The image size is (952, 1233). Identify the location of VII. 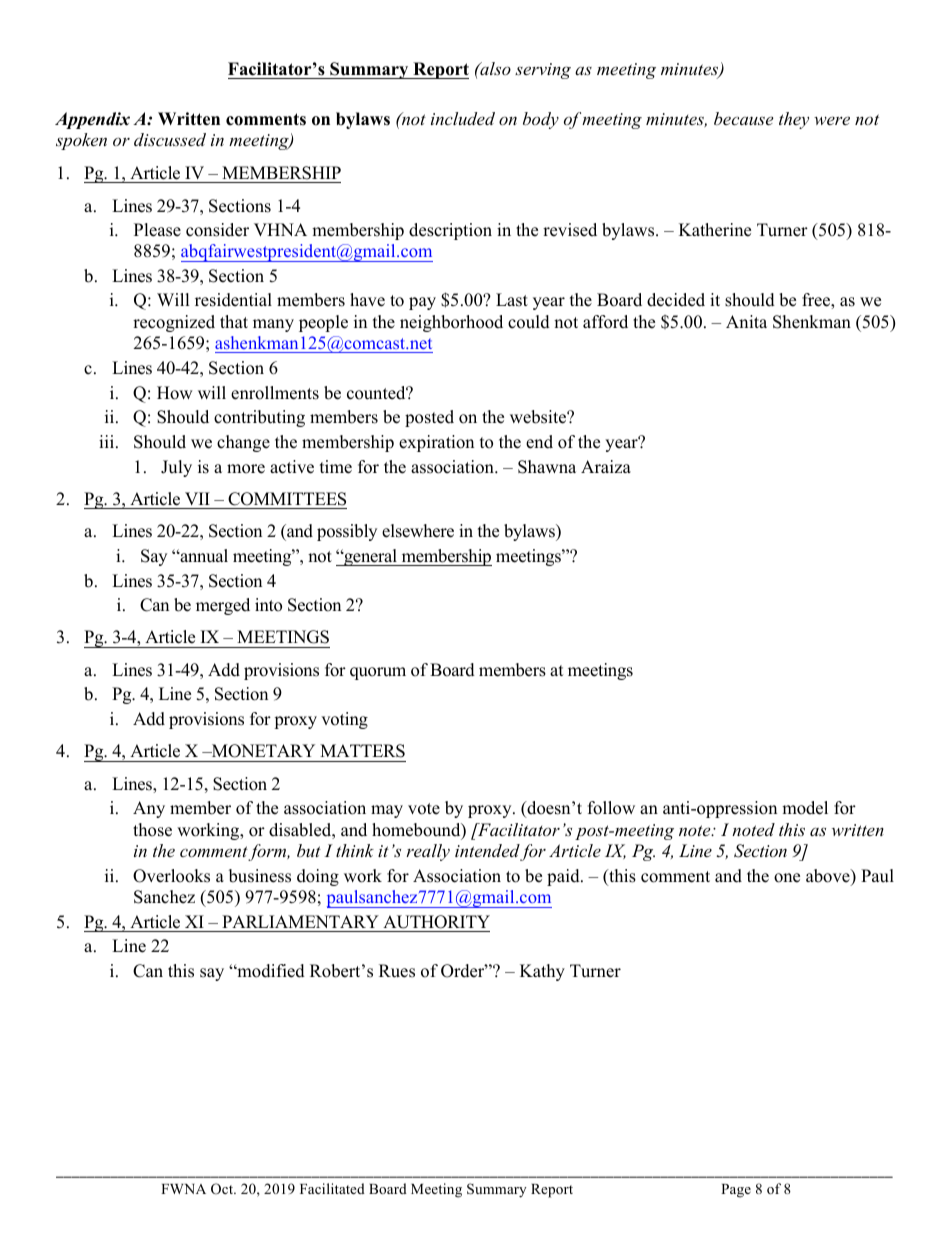
(197, 498).
